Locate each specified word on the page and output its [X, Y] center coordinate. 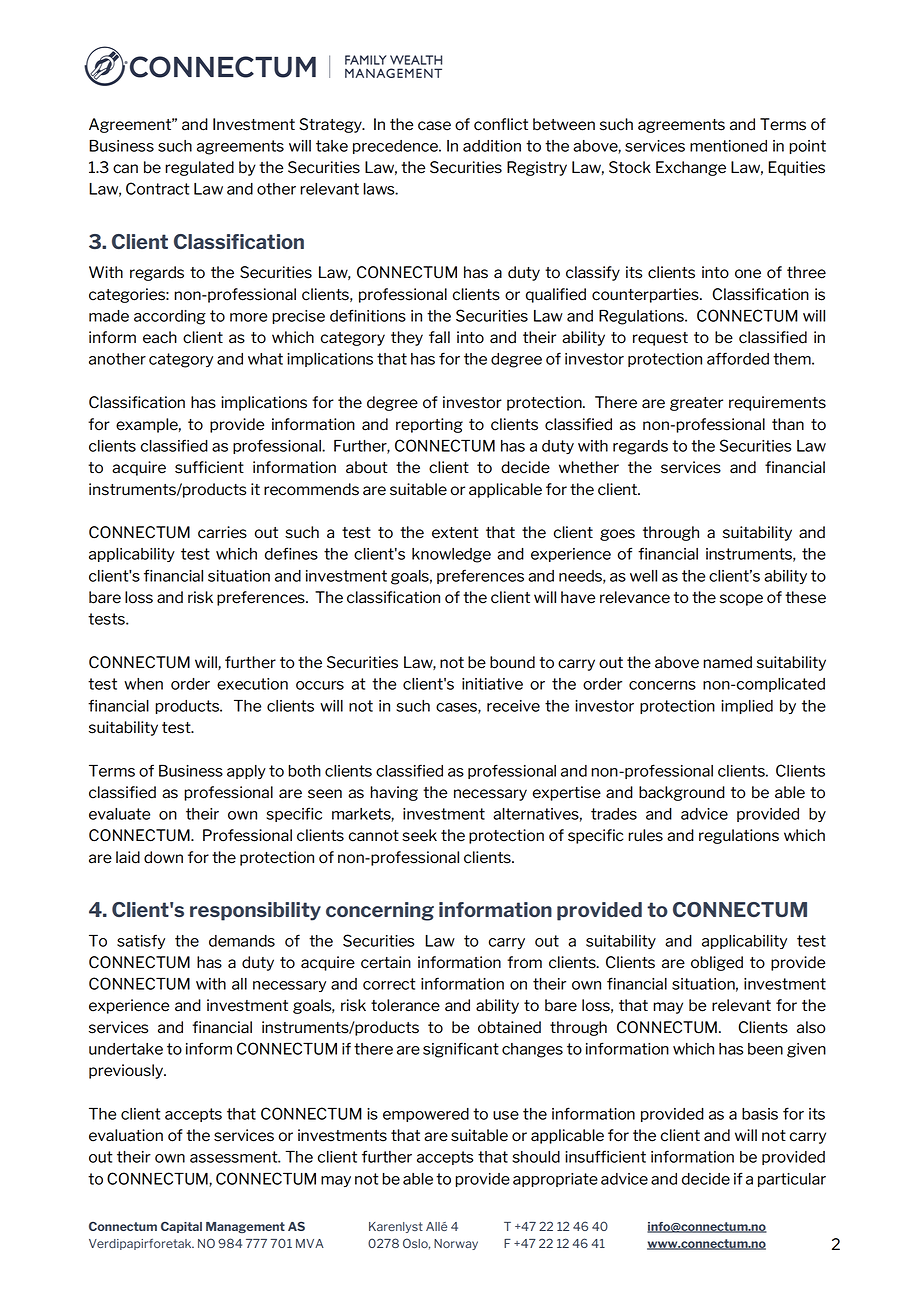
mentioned [728, 146]
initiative [492, 684]
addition [492, 146]
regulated [199, 168]
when [143, 684]
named [727, 662]
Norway [456, 1244]
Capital [181, 1227]
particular [792, 1180]
